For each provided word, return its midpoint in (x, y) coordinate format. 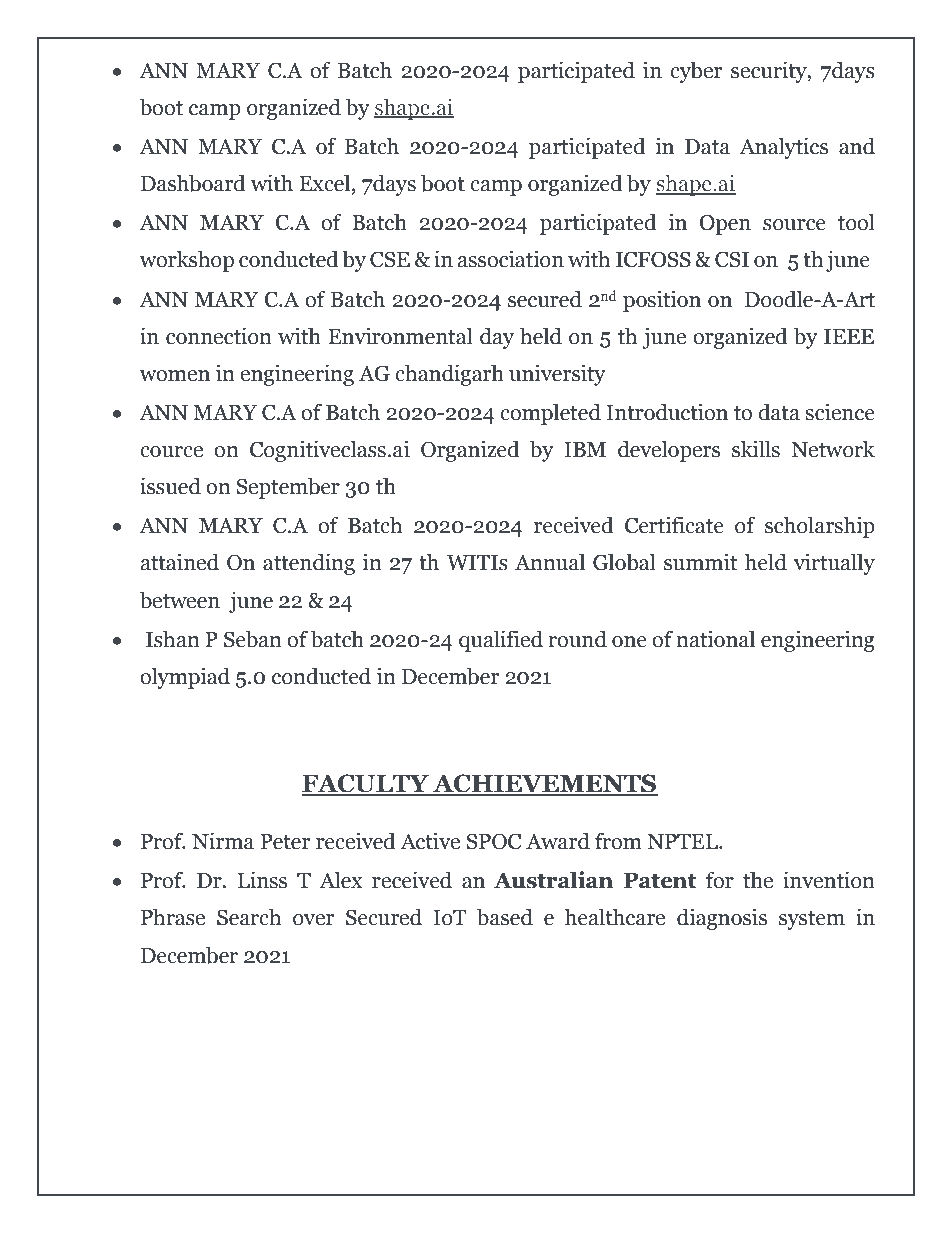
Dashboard (193, 183)
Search (249, 917)
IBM (585, 449)
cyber (696, 72)
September (288, 488)
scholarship (820, 527)
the (758, 880)
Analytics (783, 148)
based (505, 917)
